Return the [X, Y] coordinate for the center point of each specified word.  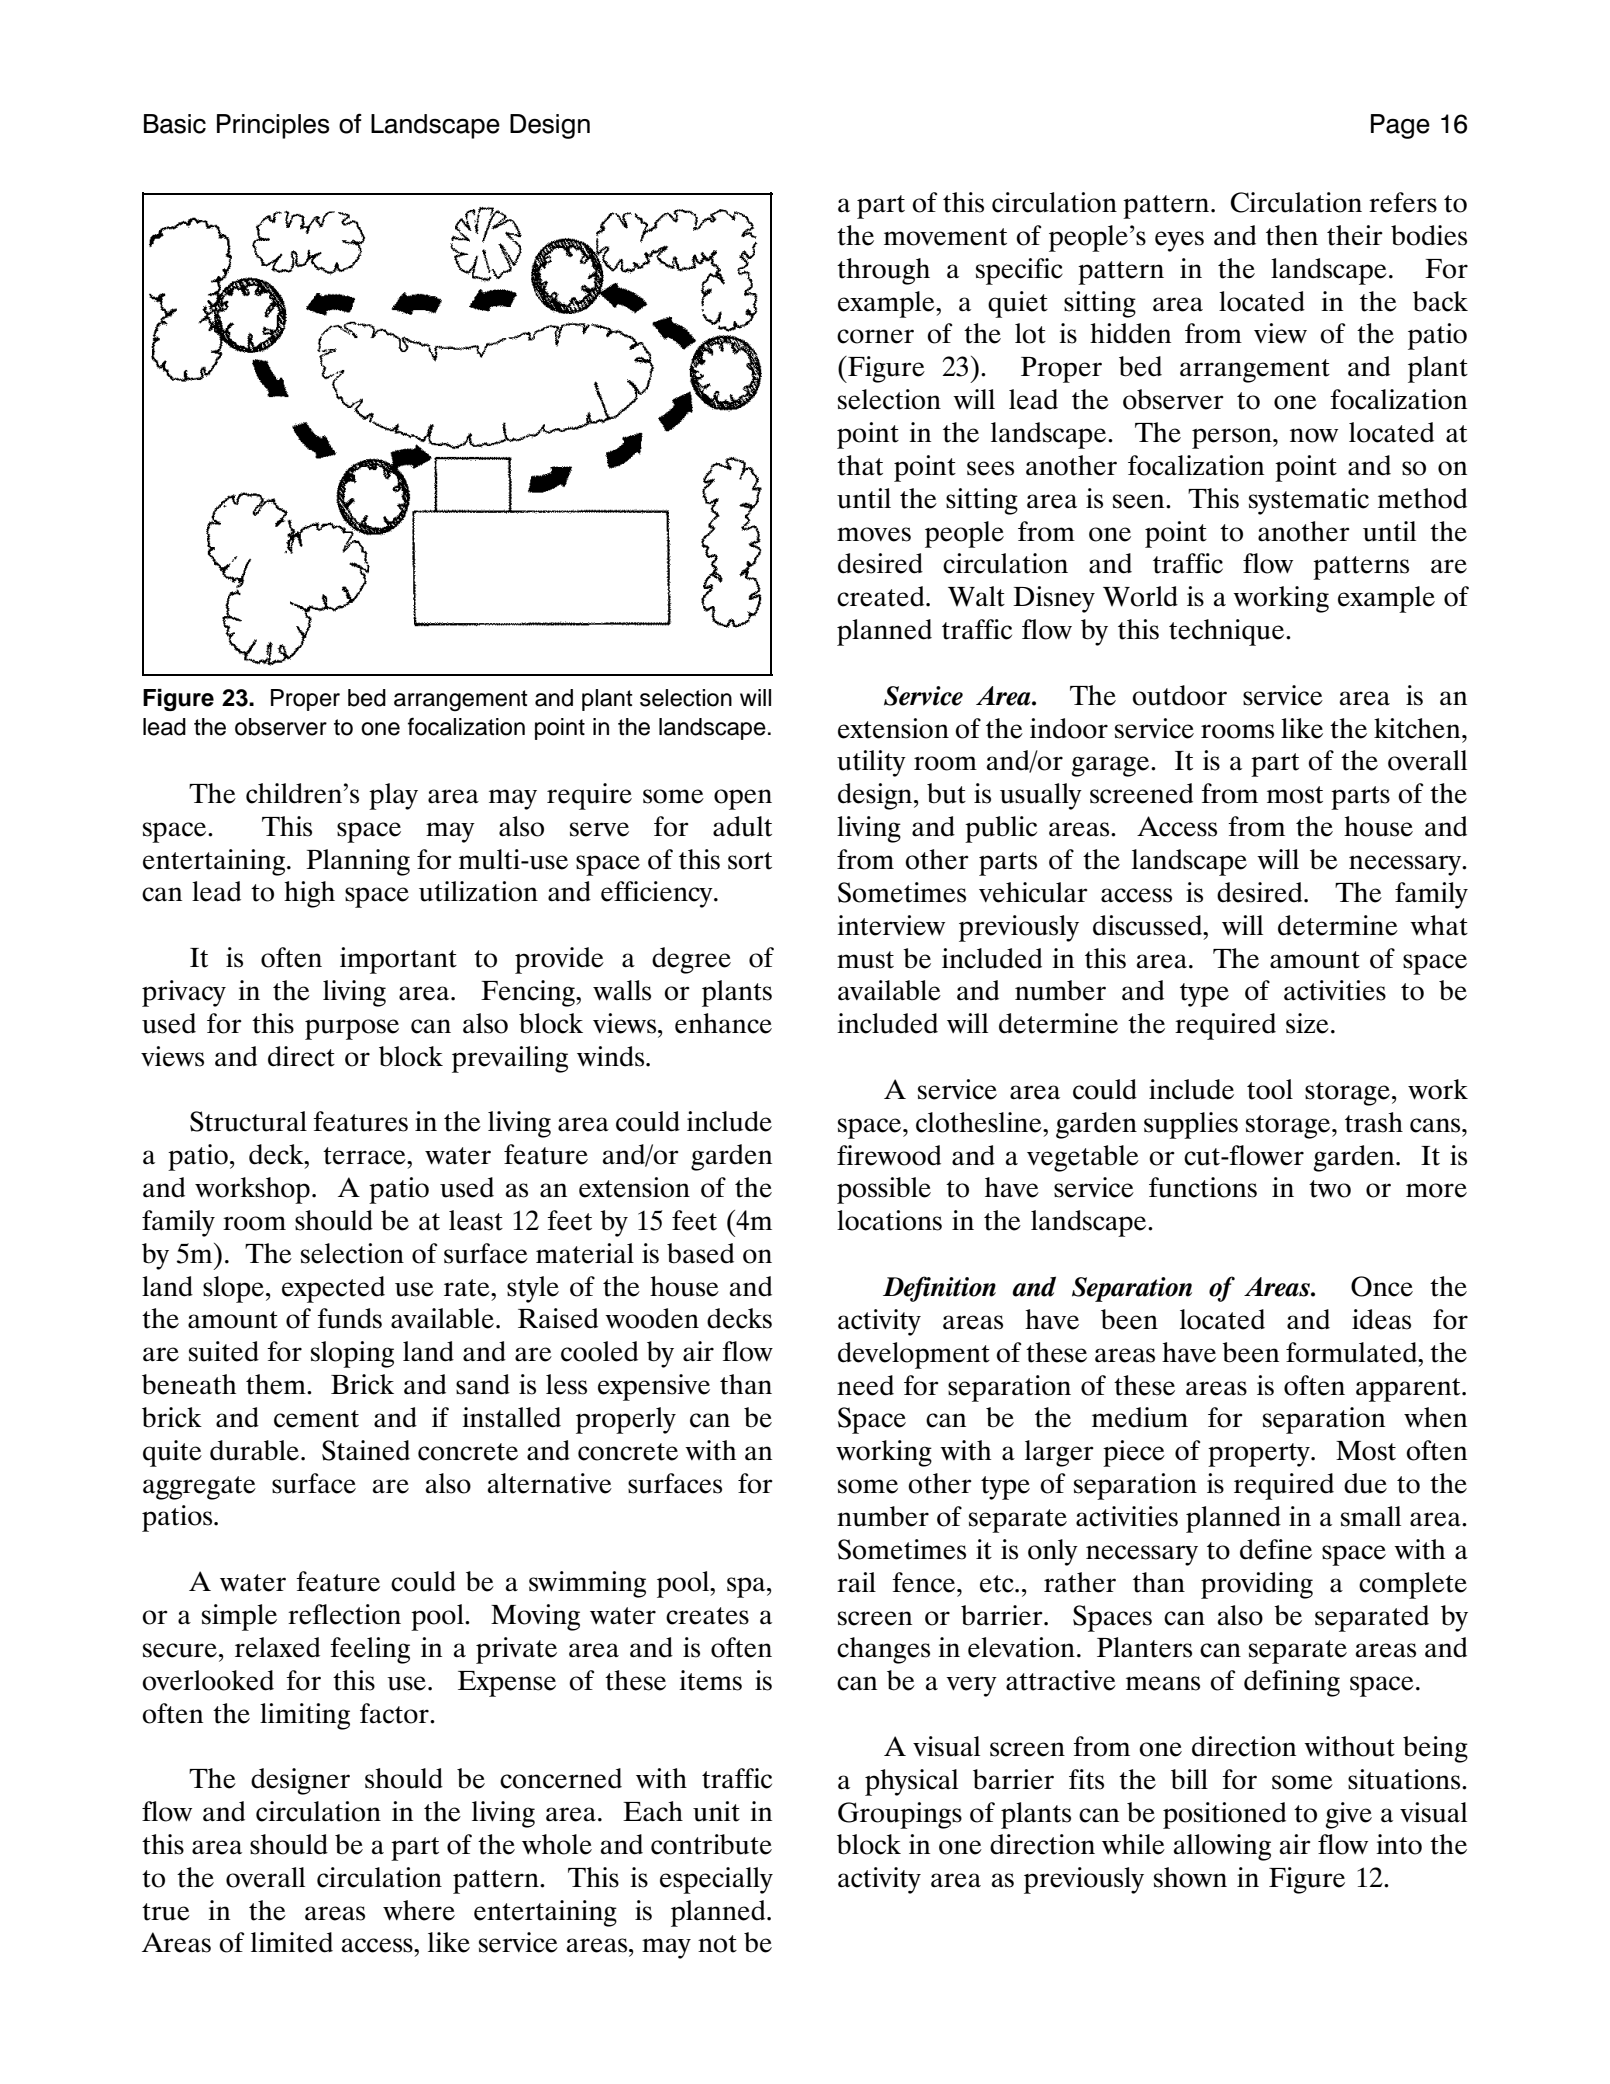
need [865, 1385]
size [1307, 1023]
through [883, 271]
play [393, 796]
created [882, 596]
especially [716, 1880]
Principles [273, 126]
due [1365, 1483]
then [1292, 235]
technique [1228, 632]
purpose [352, 1029]
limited [292, 1942]
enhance [723, 1023]
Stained [366, 1450]
